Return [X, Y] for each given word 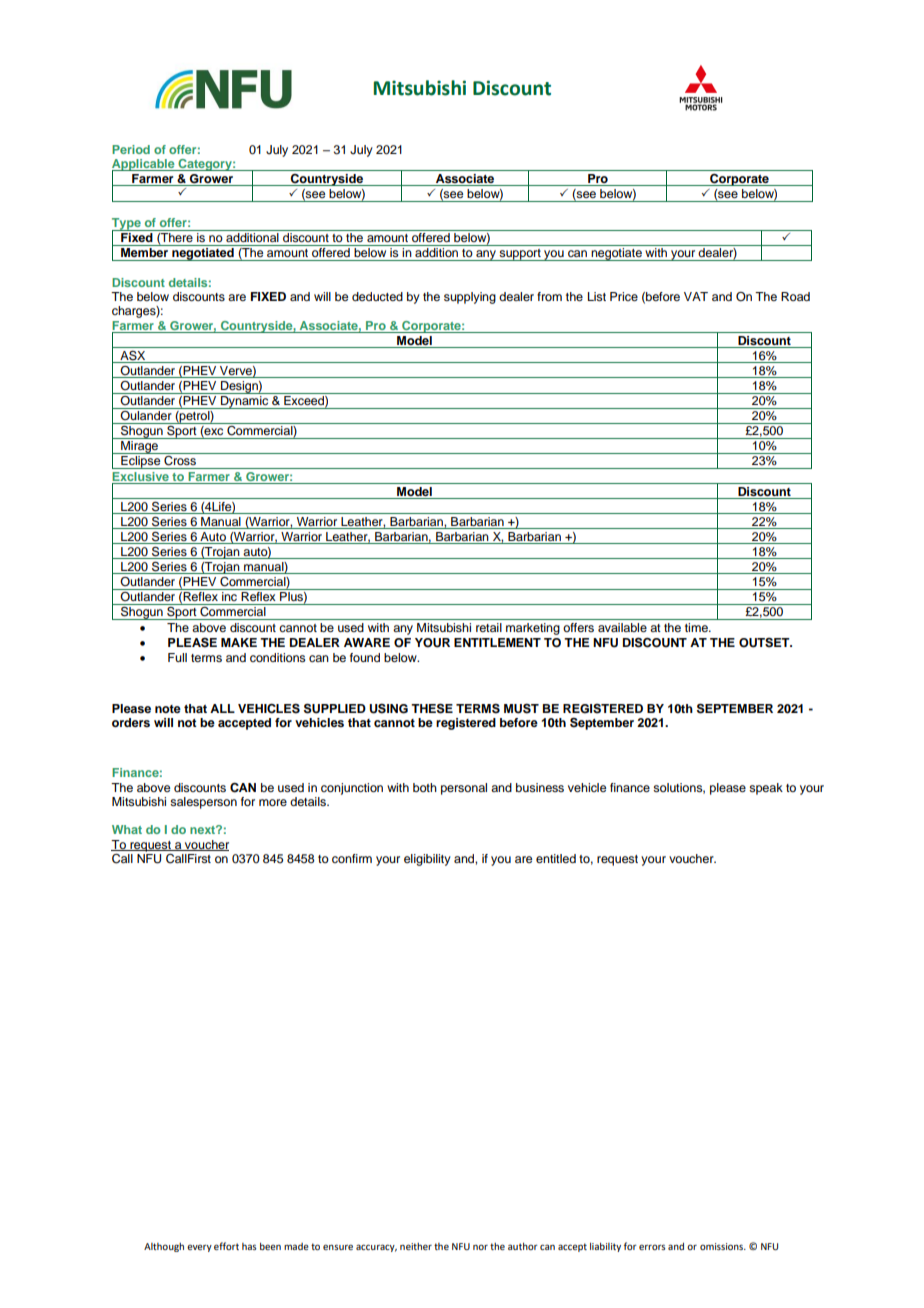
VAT [696, 296]
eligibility [427, 860]
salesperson [203, 803]
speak [766, 789]
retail [489, 627]
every [199, 1248]
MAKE [239, 642]
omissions [723, 1246]
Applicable [144, 166]
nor [480, 1247]
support [520, 255]
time [697, 627]
